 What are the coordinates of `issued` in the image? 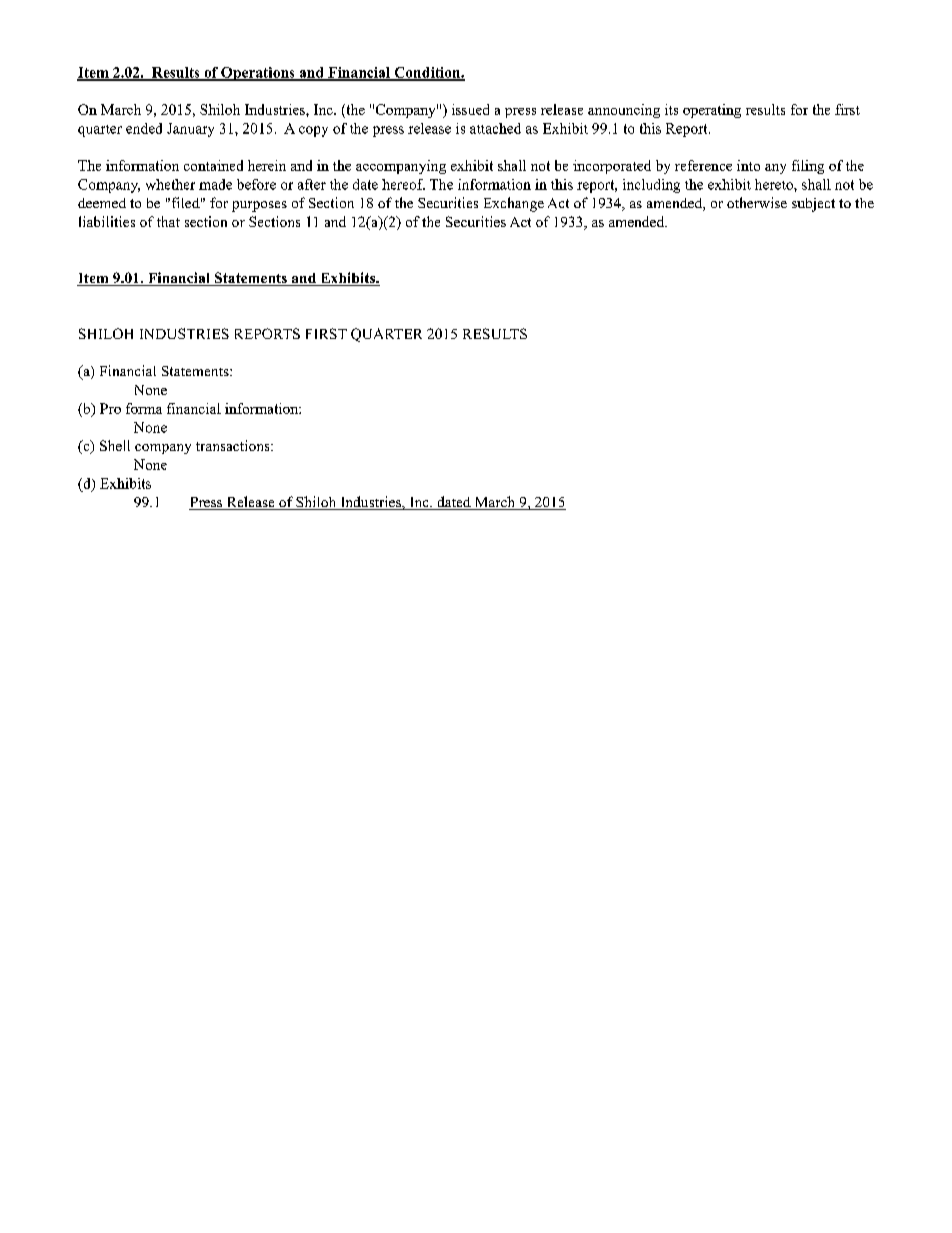 It's located at (470, 109).
